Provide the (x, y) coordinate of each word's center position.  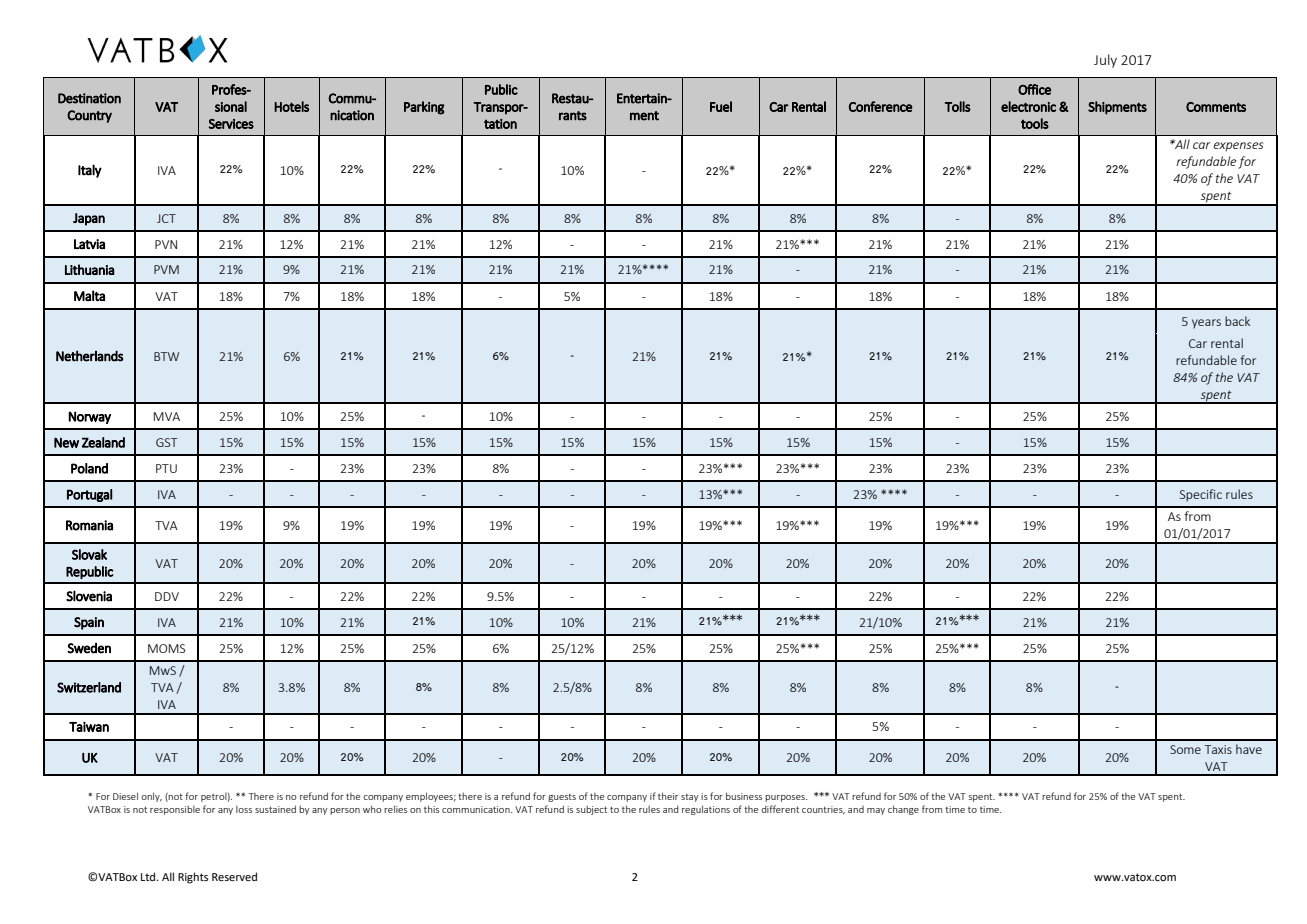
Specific (1201, 495)
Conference (881, 106)
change (903, 810)
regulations (706, 810)
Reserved (234, 876)
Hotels (291, 106)
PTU (166, 468)
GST (167, 442)
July (1105, 61)
